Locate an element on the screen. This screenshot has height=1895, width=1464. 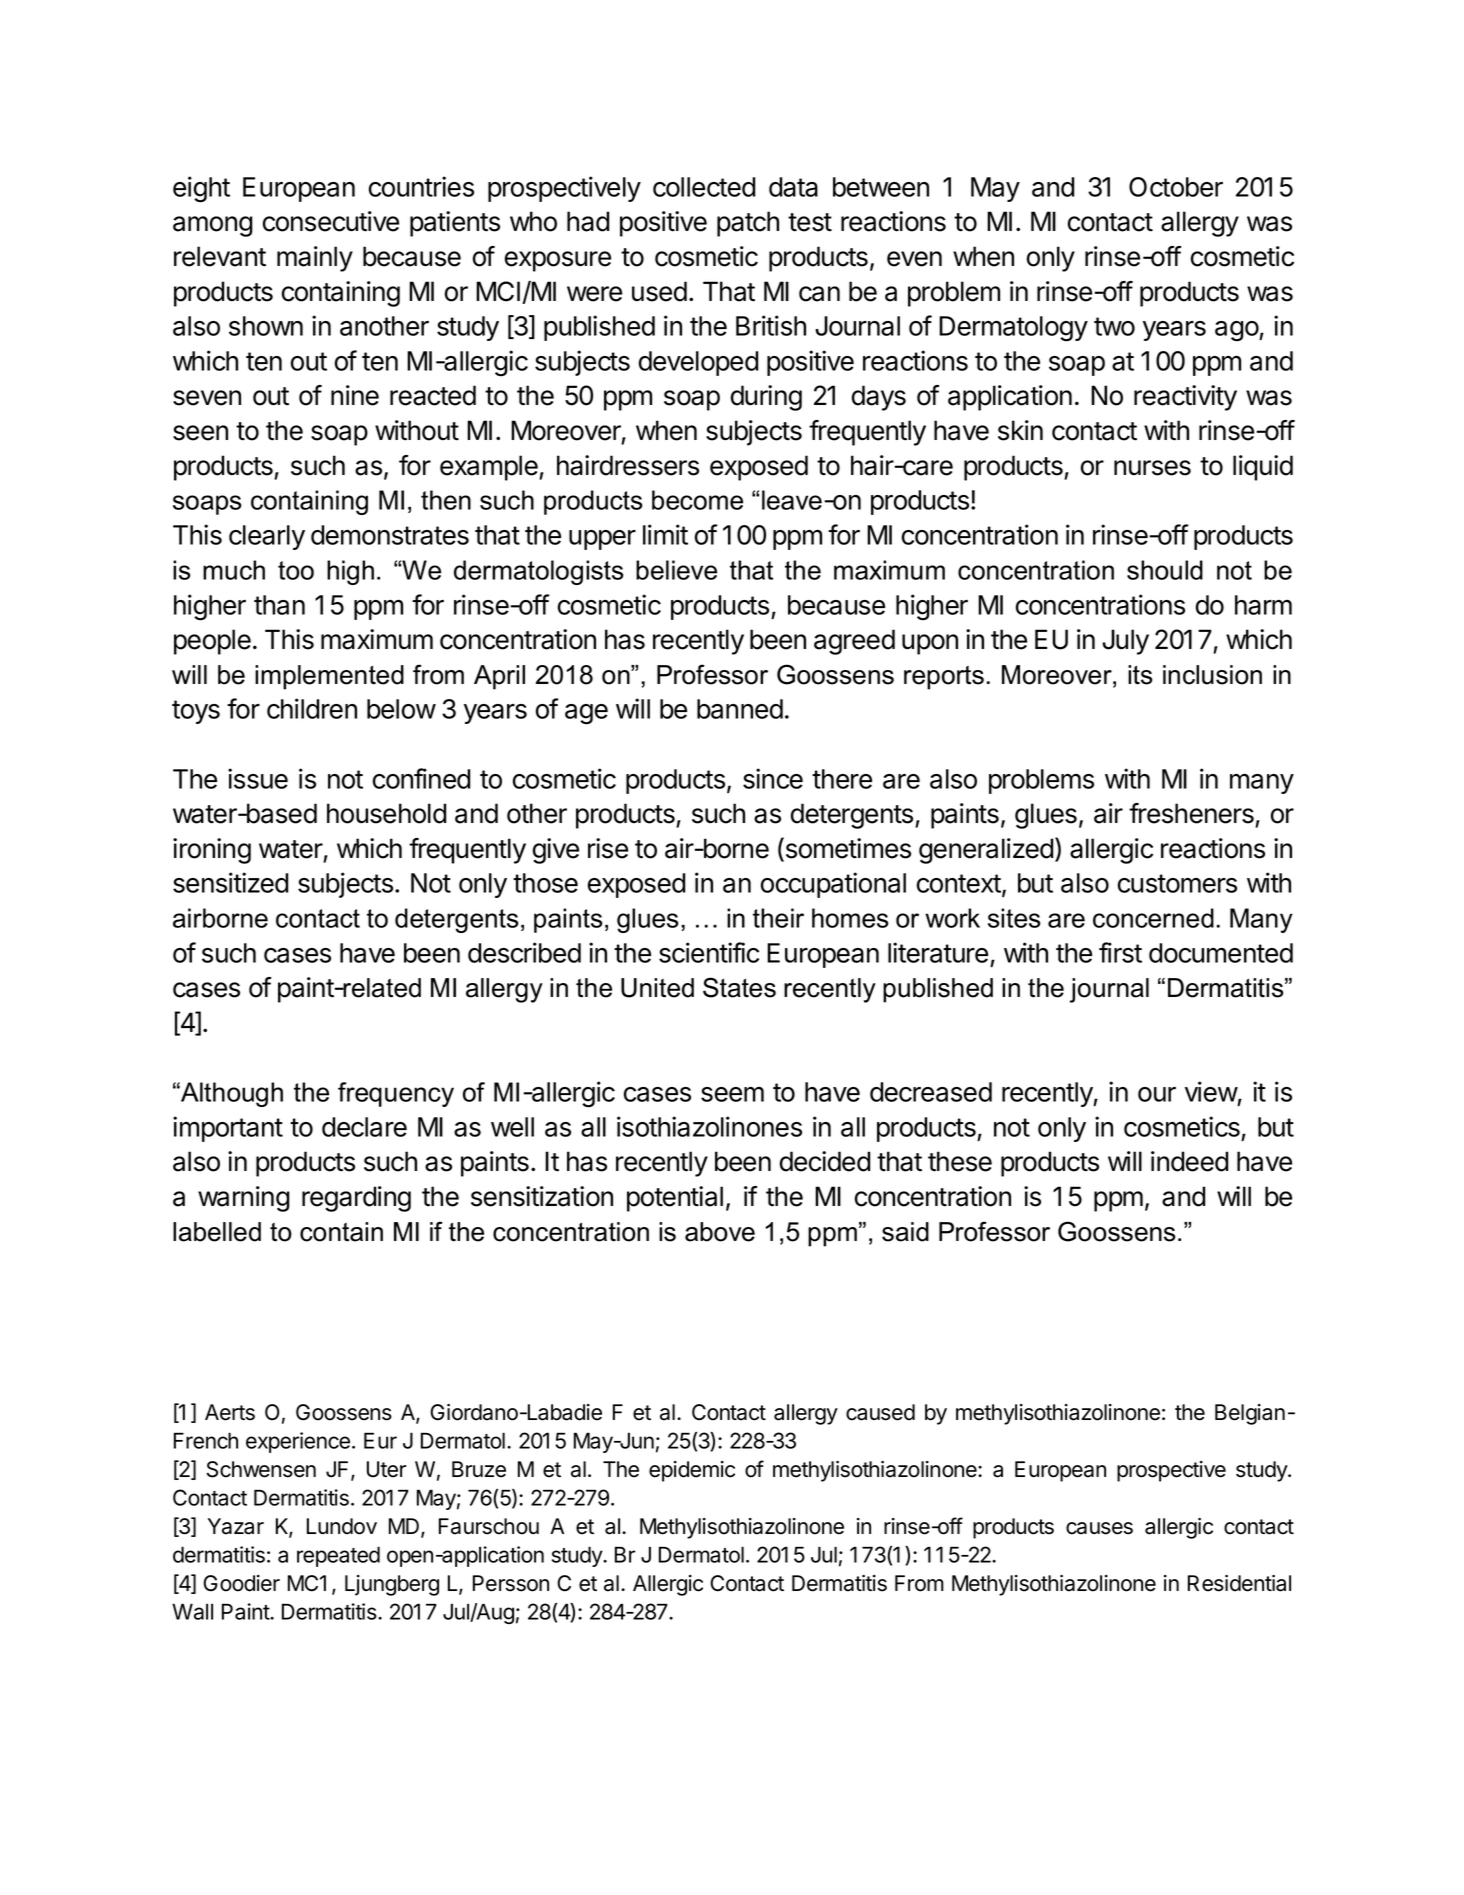
October is located at coordinates (1176, 187).
